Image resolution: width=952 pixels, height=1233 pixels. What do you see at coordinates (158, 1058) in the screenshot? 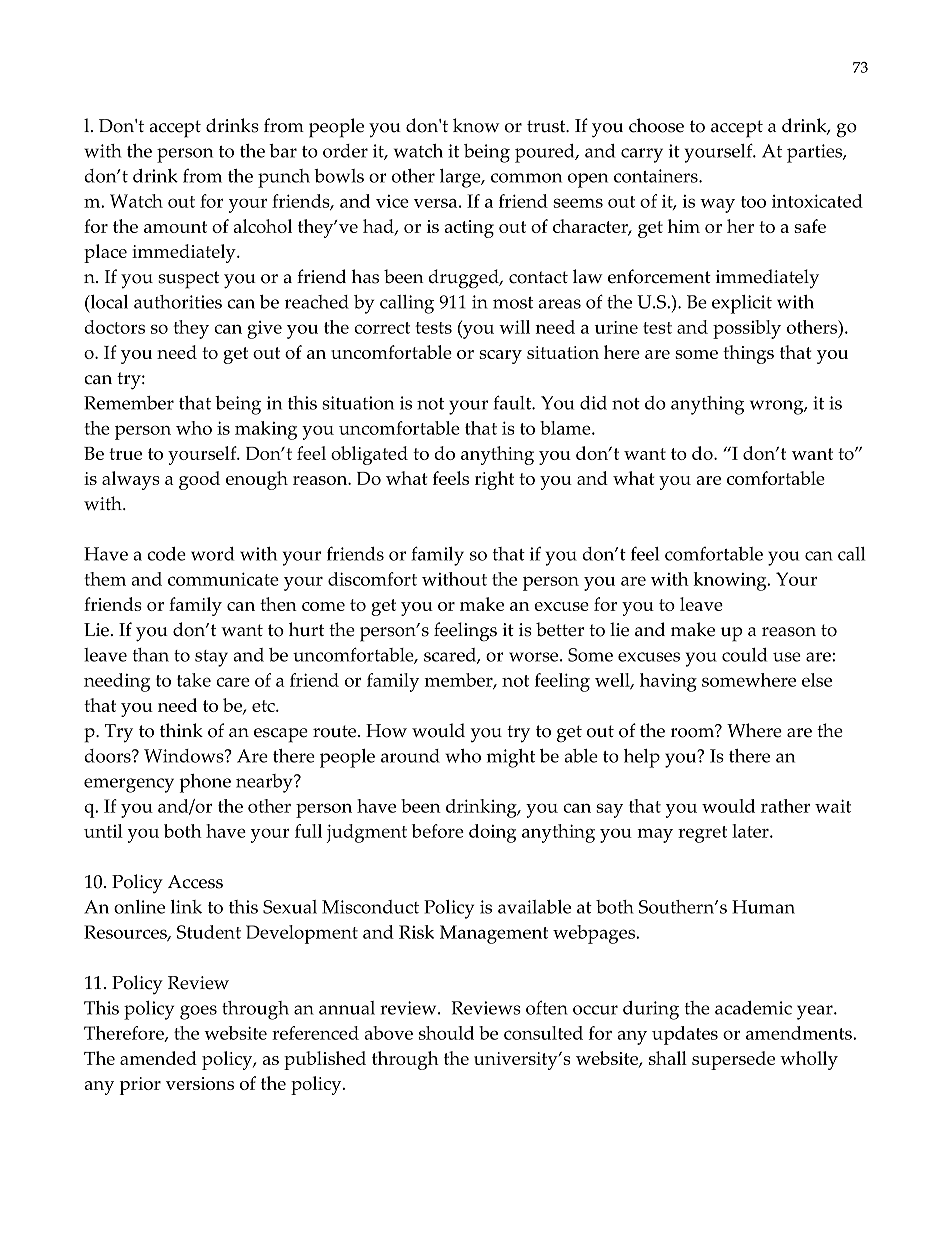
I see `amended` at bounding box center [158, 1058].
